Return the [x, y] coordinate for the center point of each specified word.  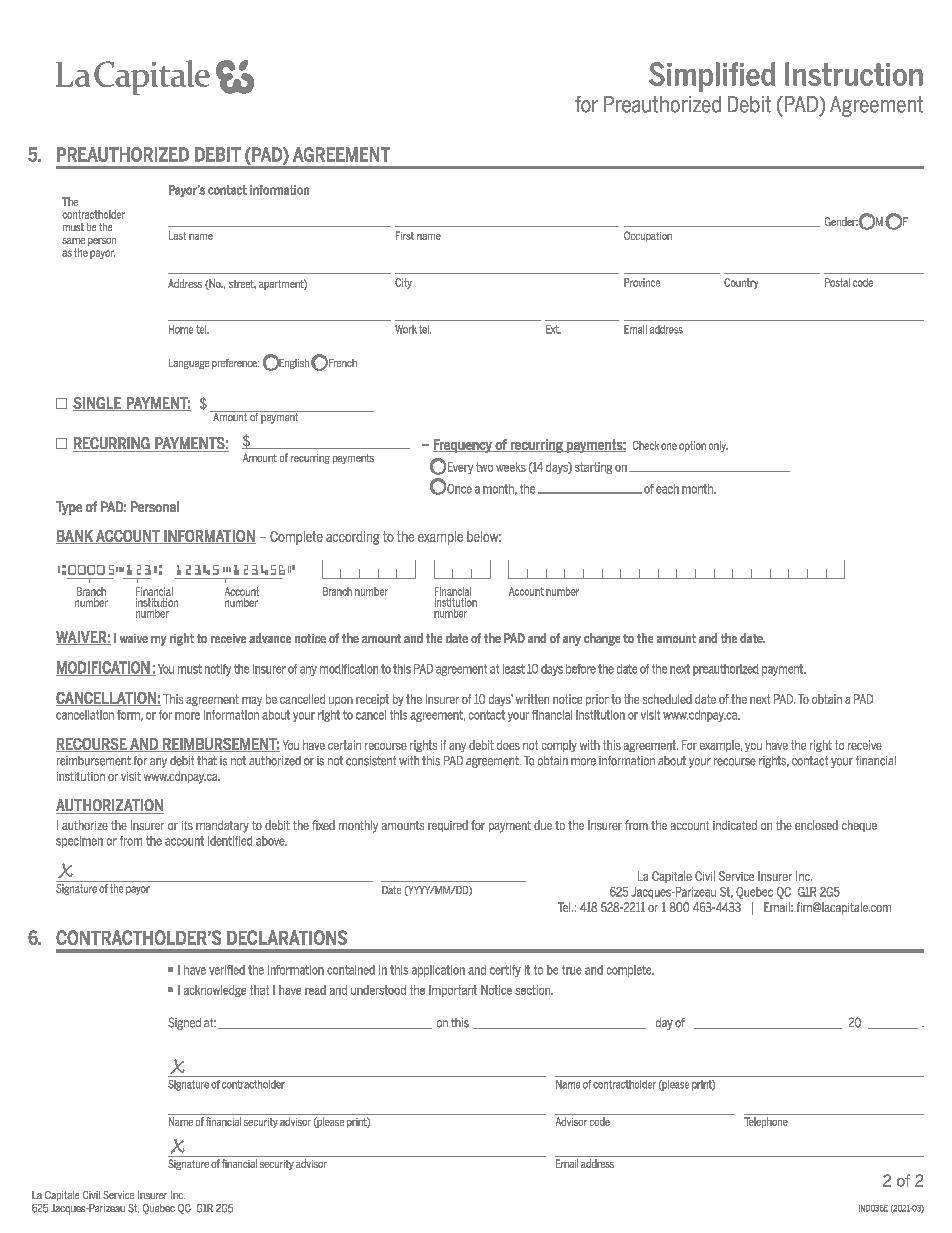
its [187, 825]
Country [741, 283]
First [405, 235]
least [514, 669]
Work [406, 329]
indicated [735, 825]
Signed [184, 1023]
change [602, 639]
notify [218, 670]
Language [189, 364]
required [448, 826]
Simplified [712, 77]
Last [177, 235]
